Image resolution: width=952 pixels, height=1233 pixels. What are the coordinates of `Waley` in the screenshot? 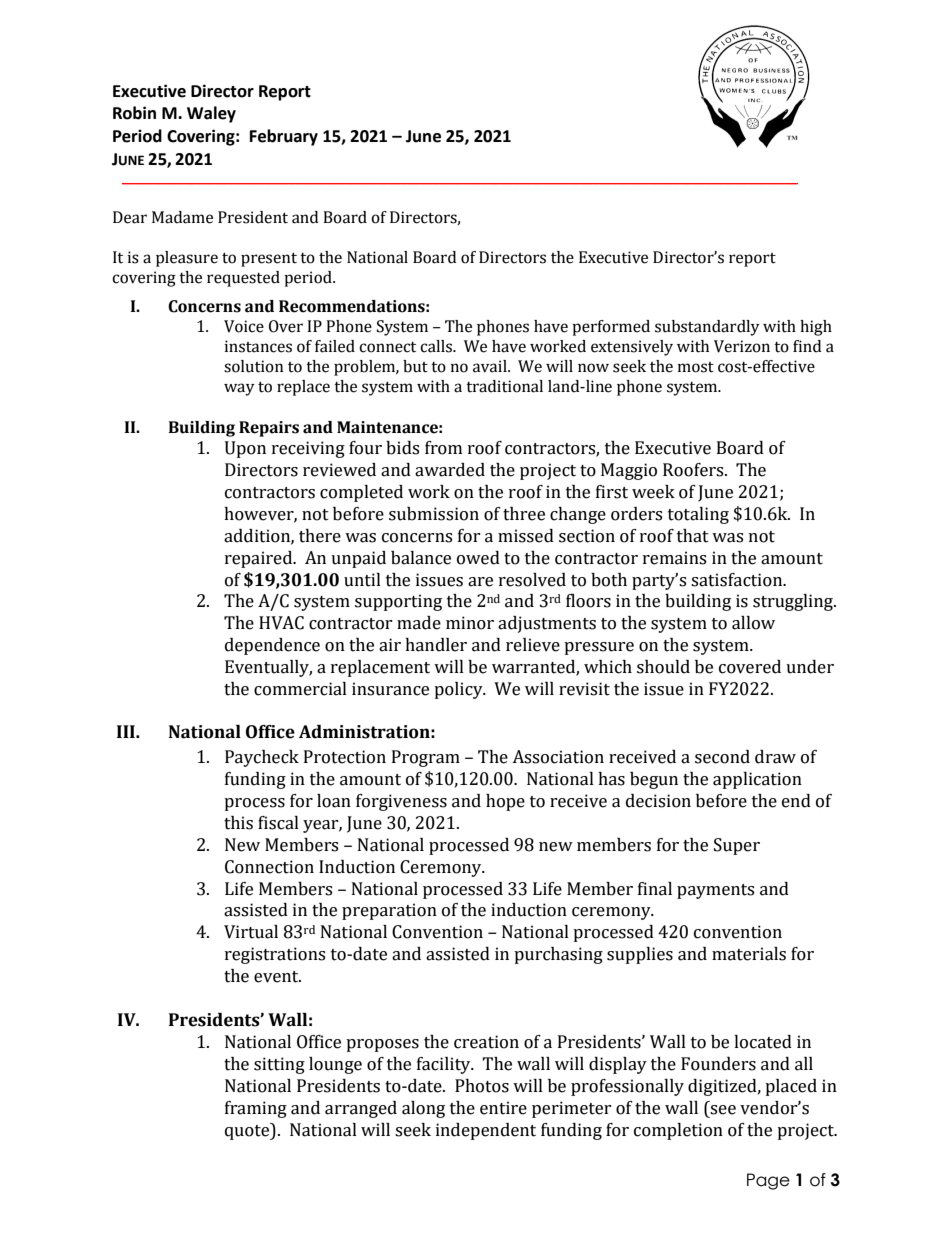 It's located at (211, 114).
